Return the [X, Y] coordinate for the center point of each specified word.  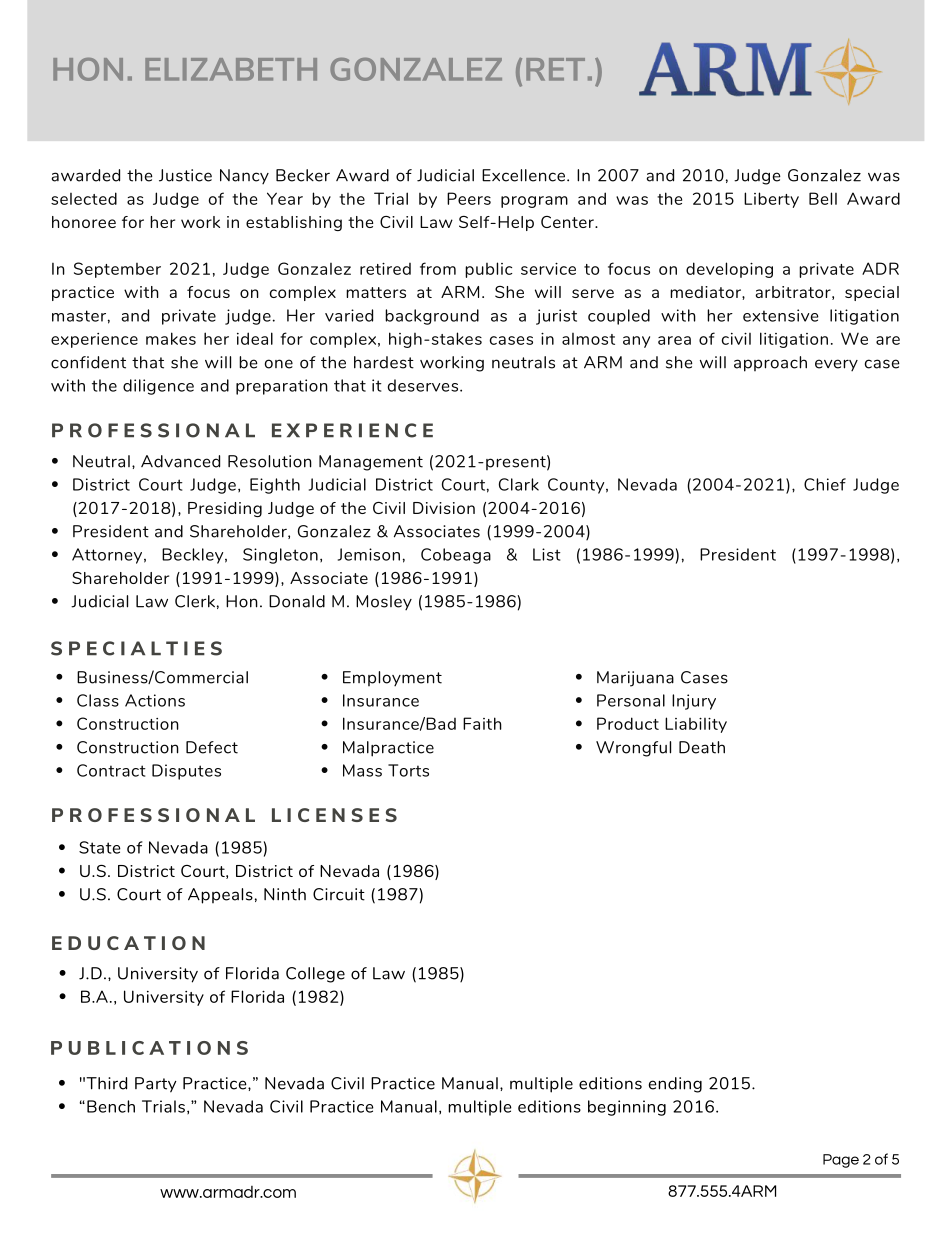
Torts [408, 770]
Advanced [180, 461]
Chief [825, 484]
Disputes [186, 772]
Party [156, 1085]
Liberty [771, 200]
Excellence [525, 175]
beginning [627, 1108]
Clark [519, 484]
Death [702, 747]
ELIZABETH [231, 69]
